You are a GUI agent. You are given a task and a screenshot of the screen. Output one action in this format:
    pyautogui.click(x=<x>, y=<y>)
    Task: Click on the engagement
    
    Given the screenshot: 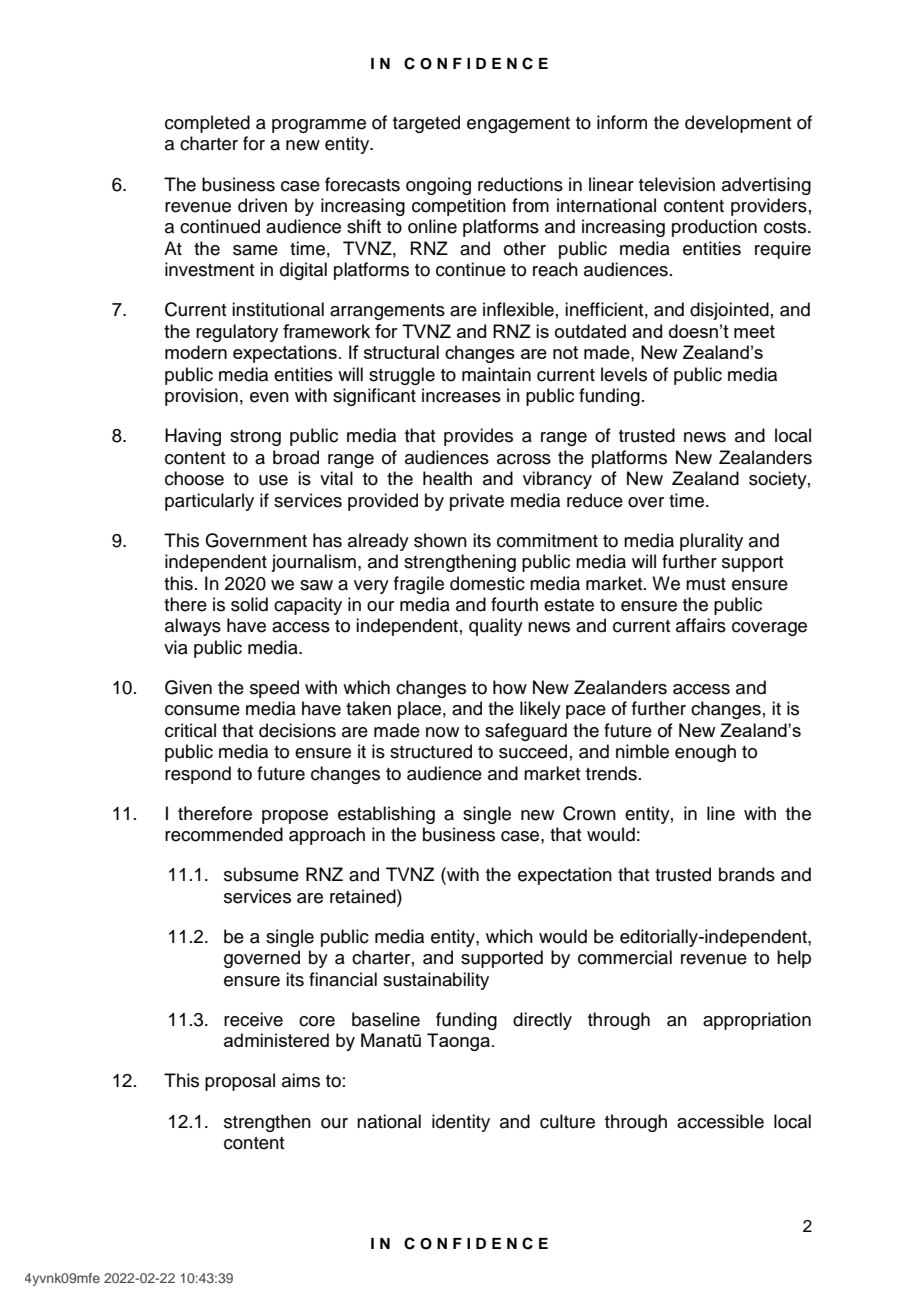 What is the action you would take?
    pyautogui.click(x=518, y=125)
